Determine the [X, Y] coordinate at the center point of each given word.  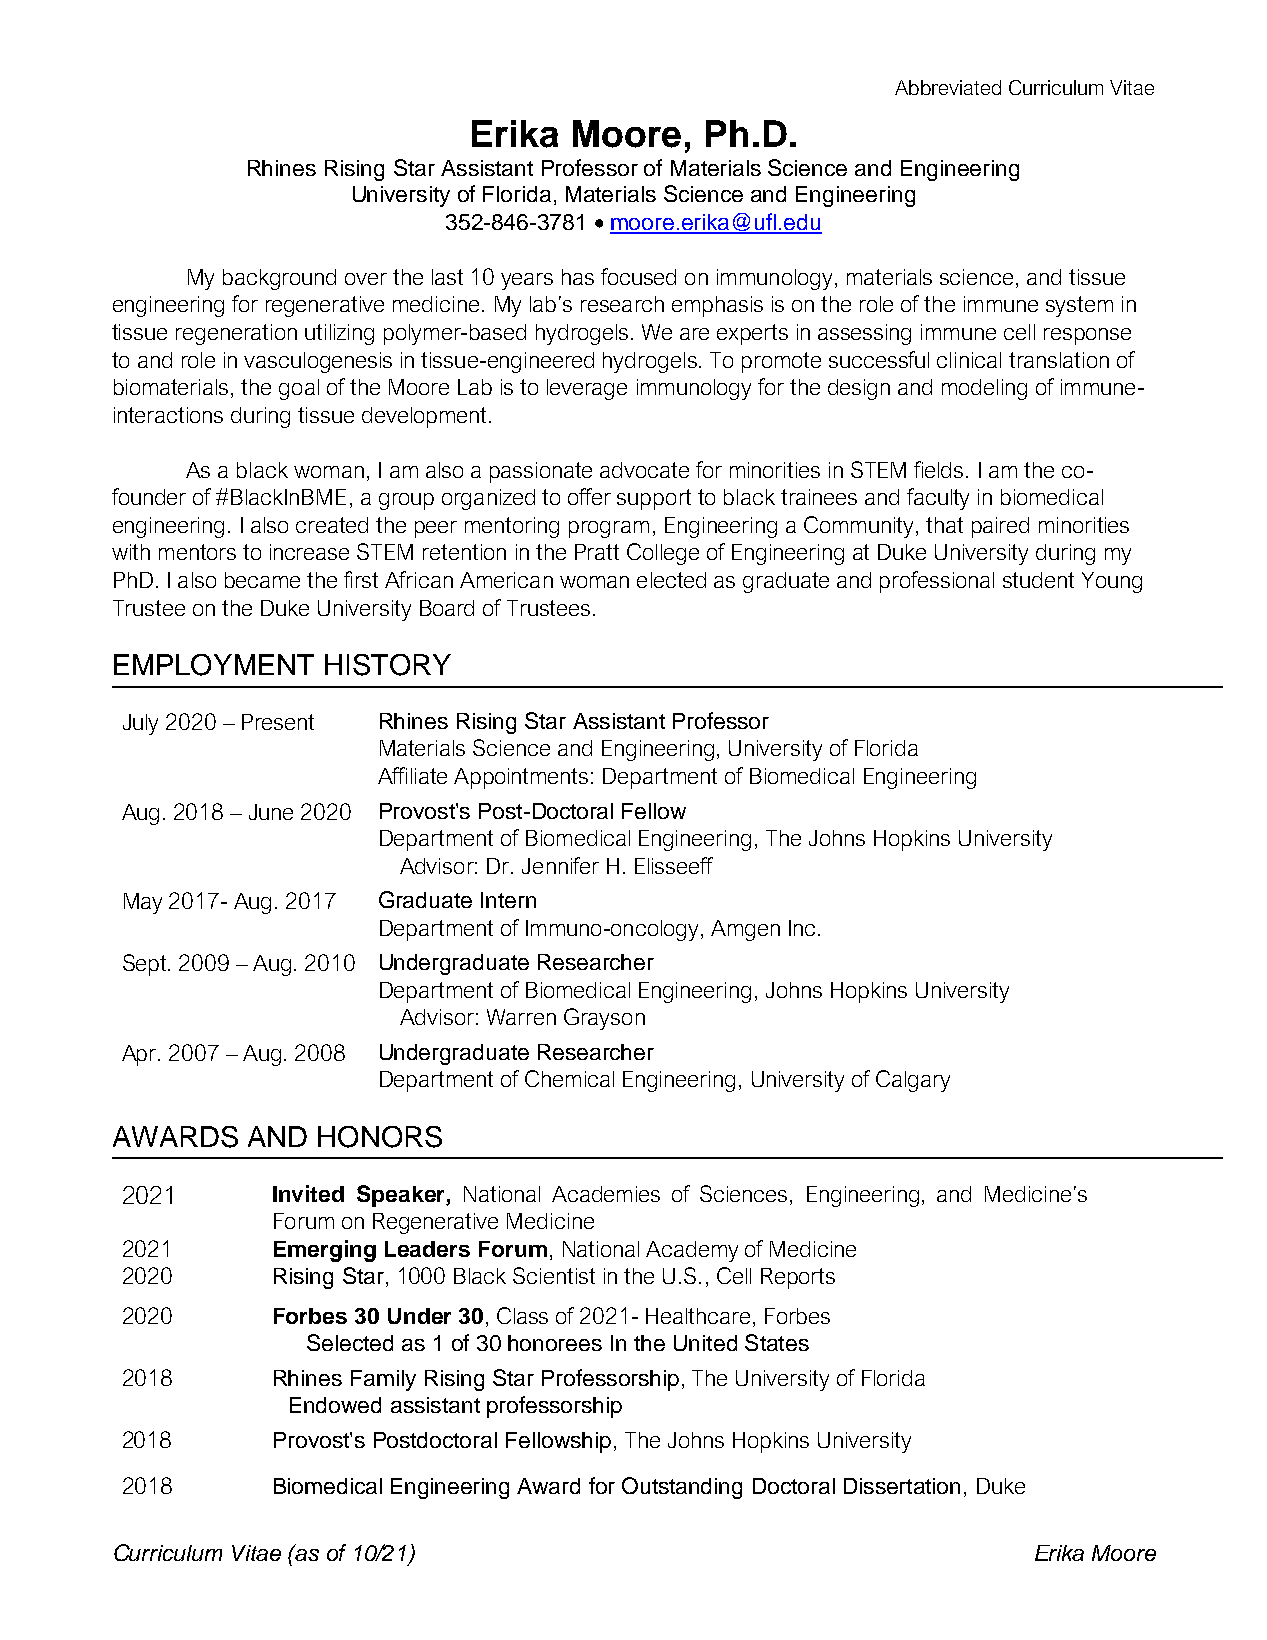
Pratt [597, 552]
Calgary [913, 1081]
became [262, 580]
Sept [146, 965]
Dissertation [902, 1486]
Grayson [604, 1019]
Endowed [335, 1405]
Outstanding [682, 1488]
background [279, 279]
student [1038, 580]
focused [638, 276]
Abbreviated [948, 87]
